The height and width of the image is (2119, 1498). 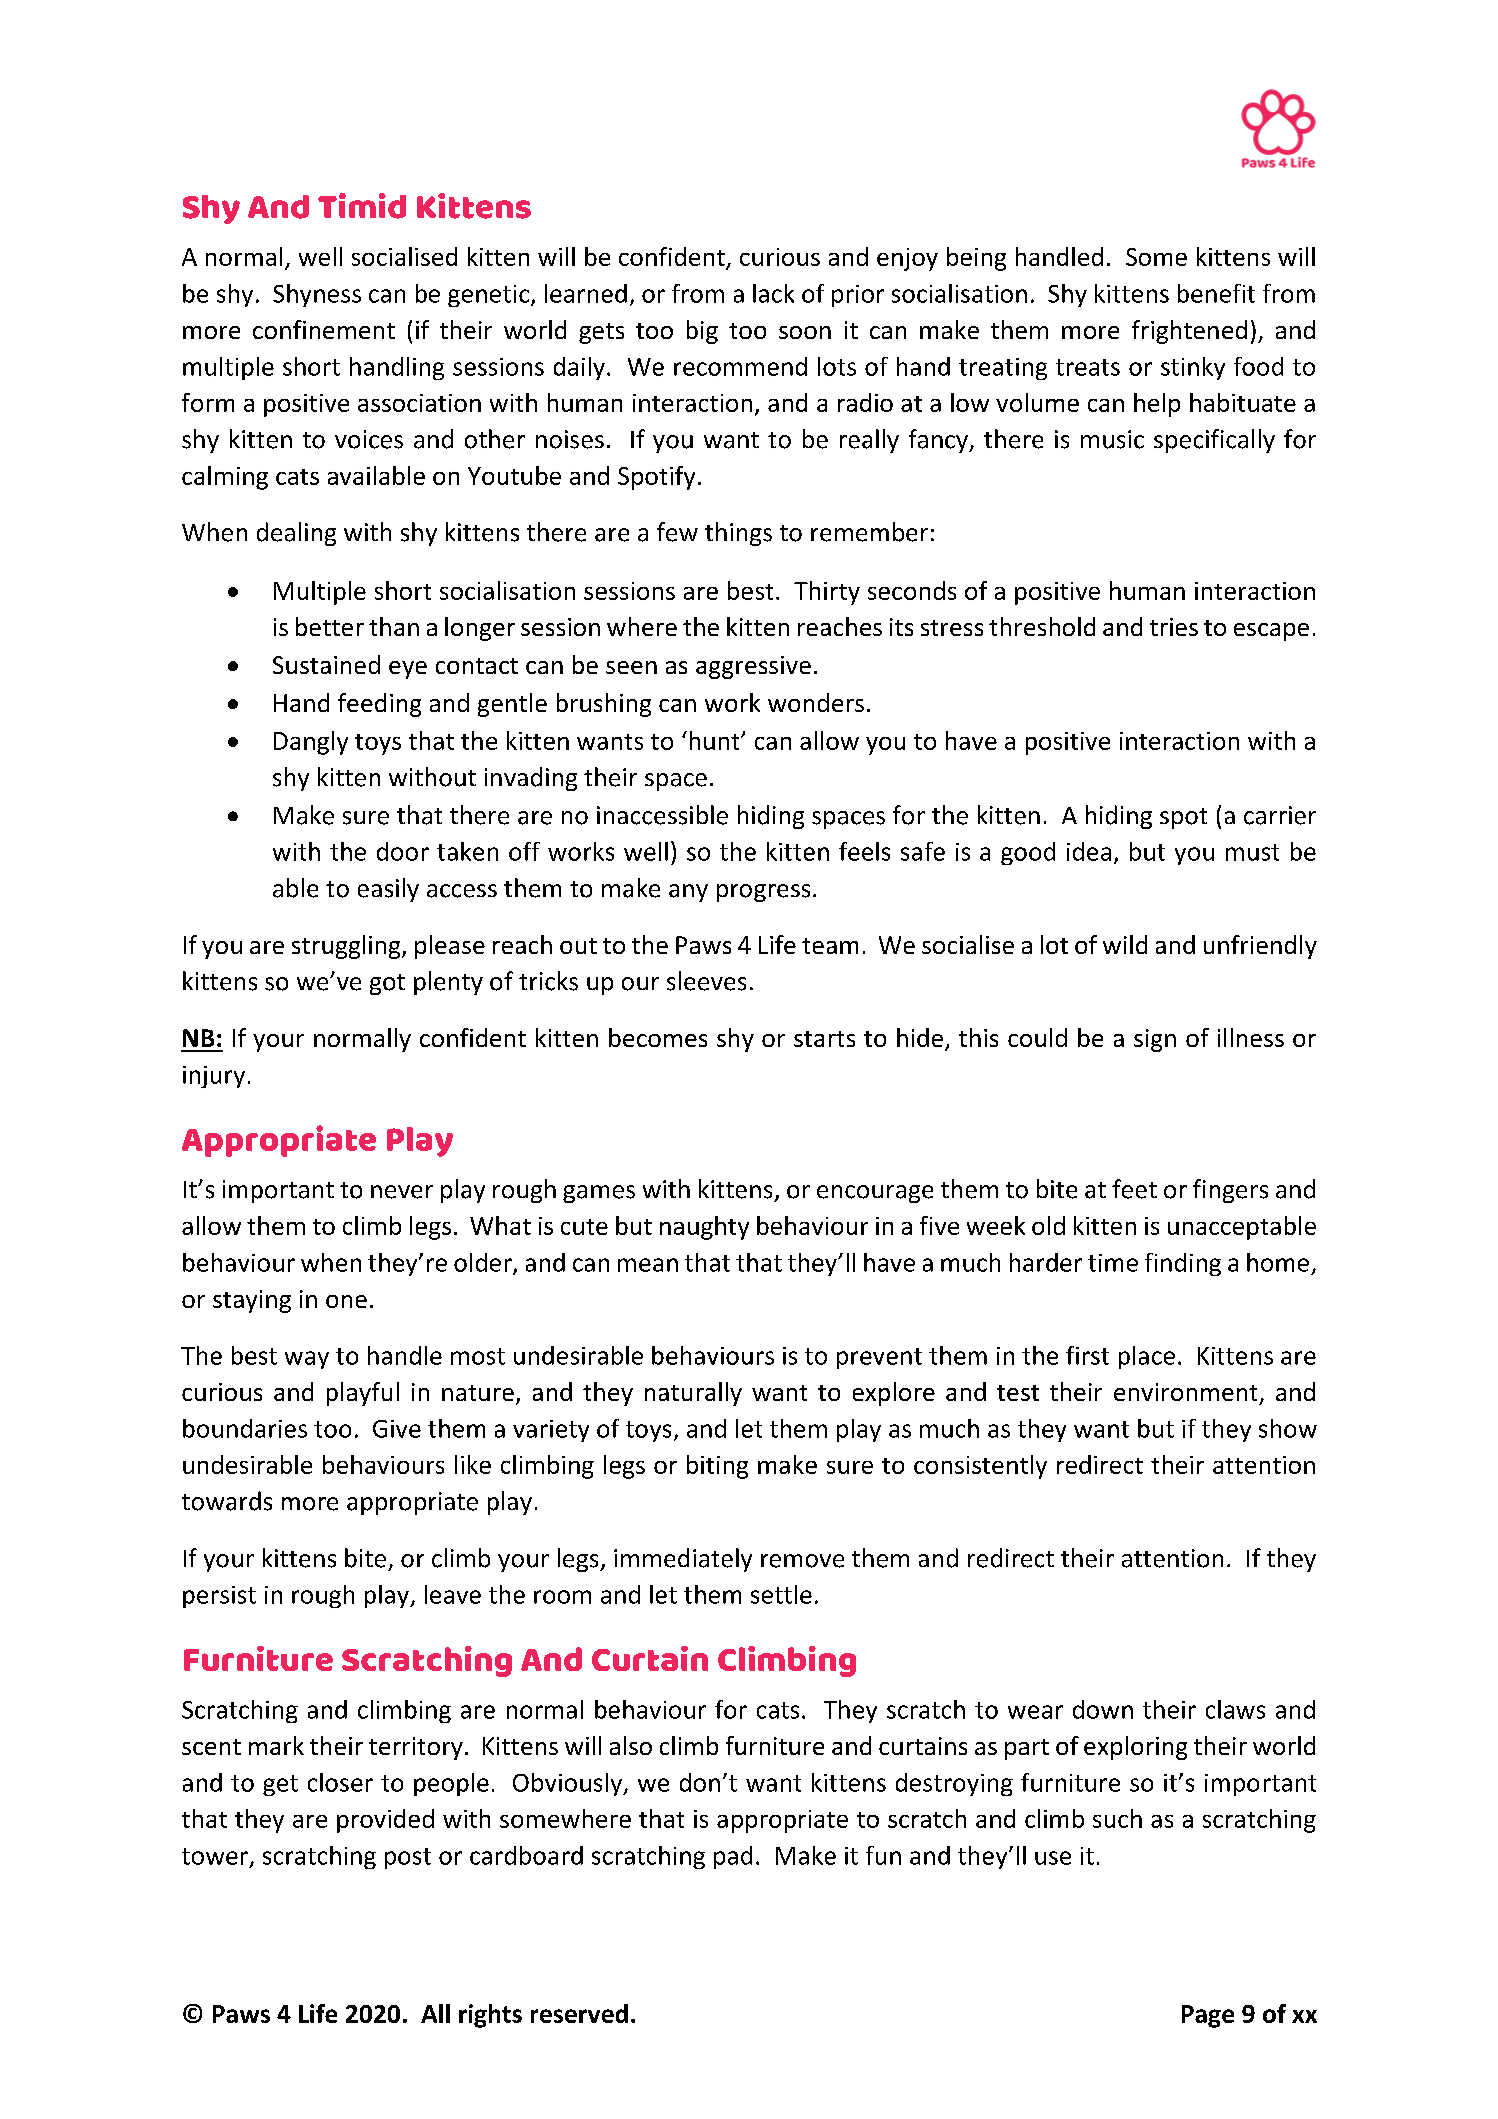 I want to click on benefit, so click(x=1216, y=293).
